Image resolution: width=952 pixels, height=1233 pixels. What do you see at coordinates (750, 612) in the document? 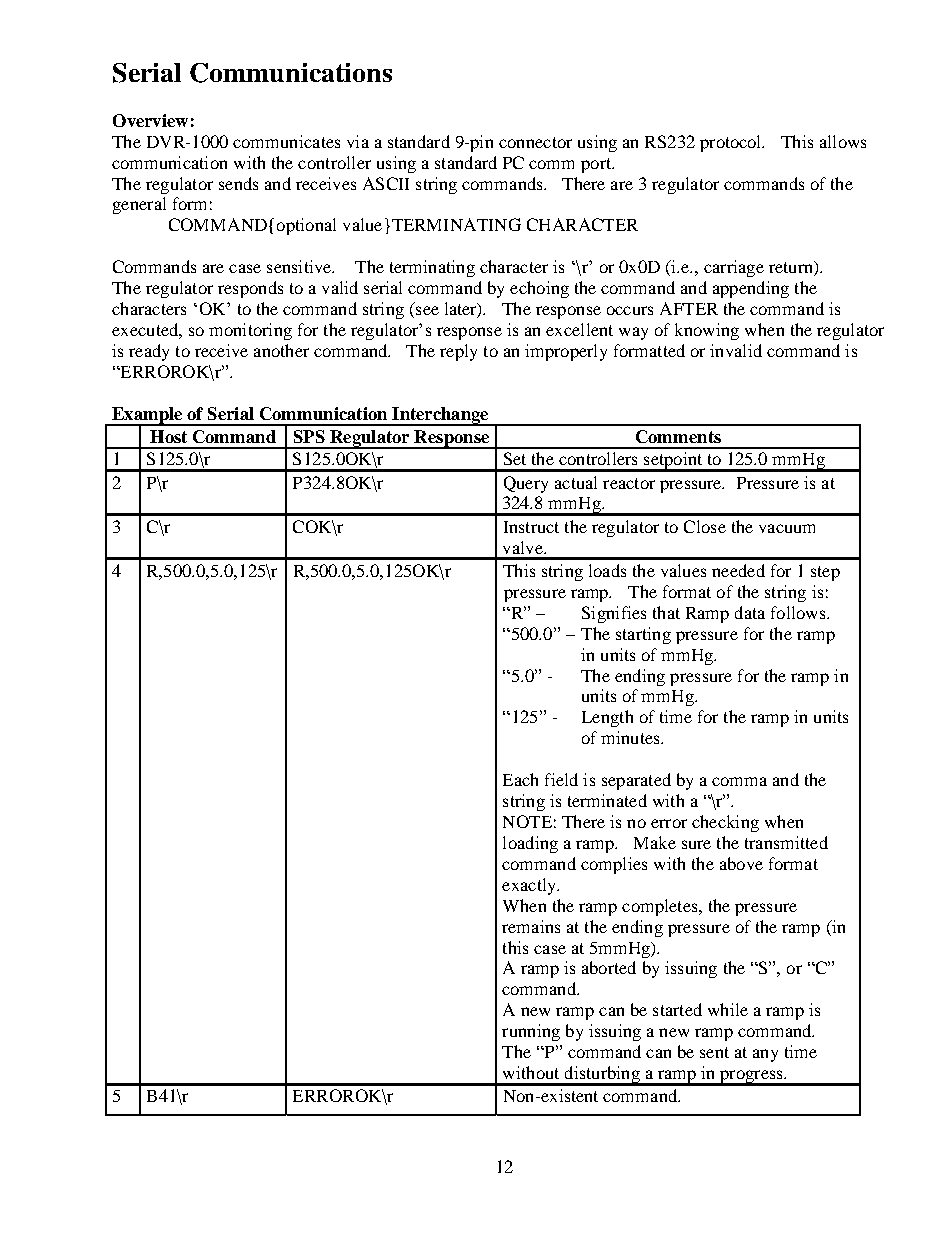
I see `data` at bounding box center [750, 612].
